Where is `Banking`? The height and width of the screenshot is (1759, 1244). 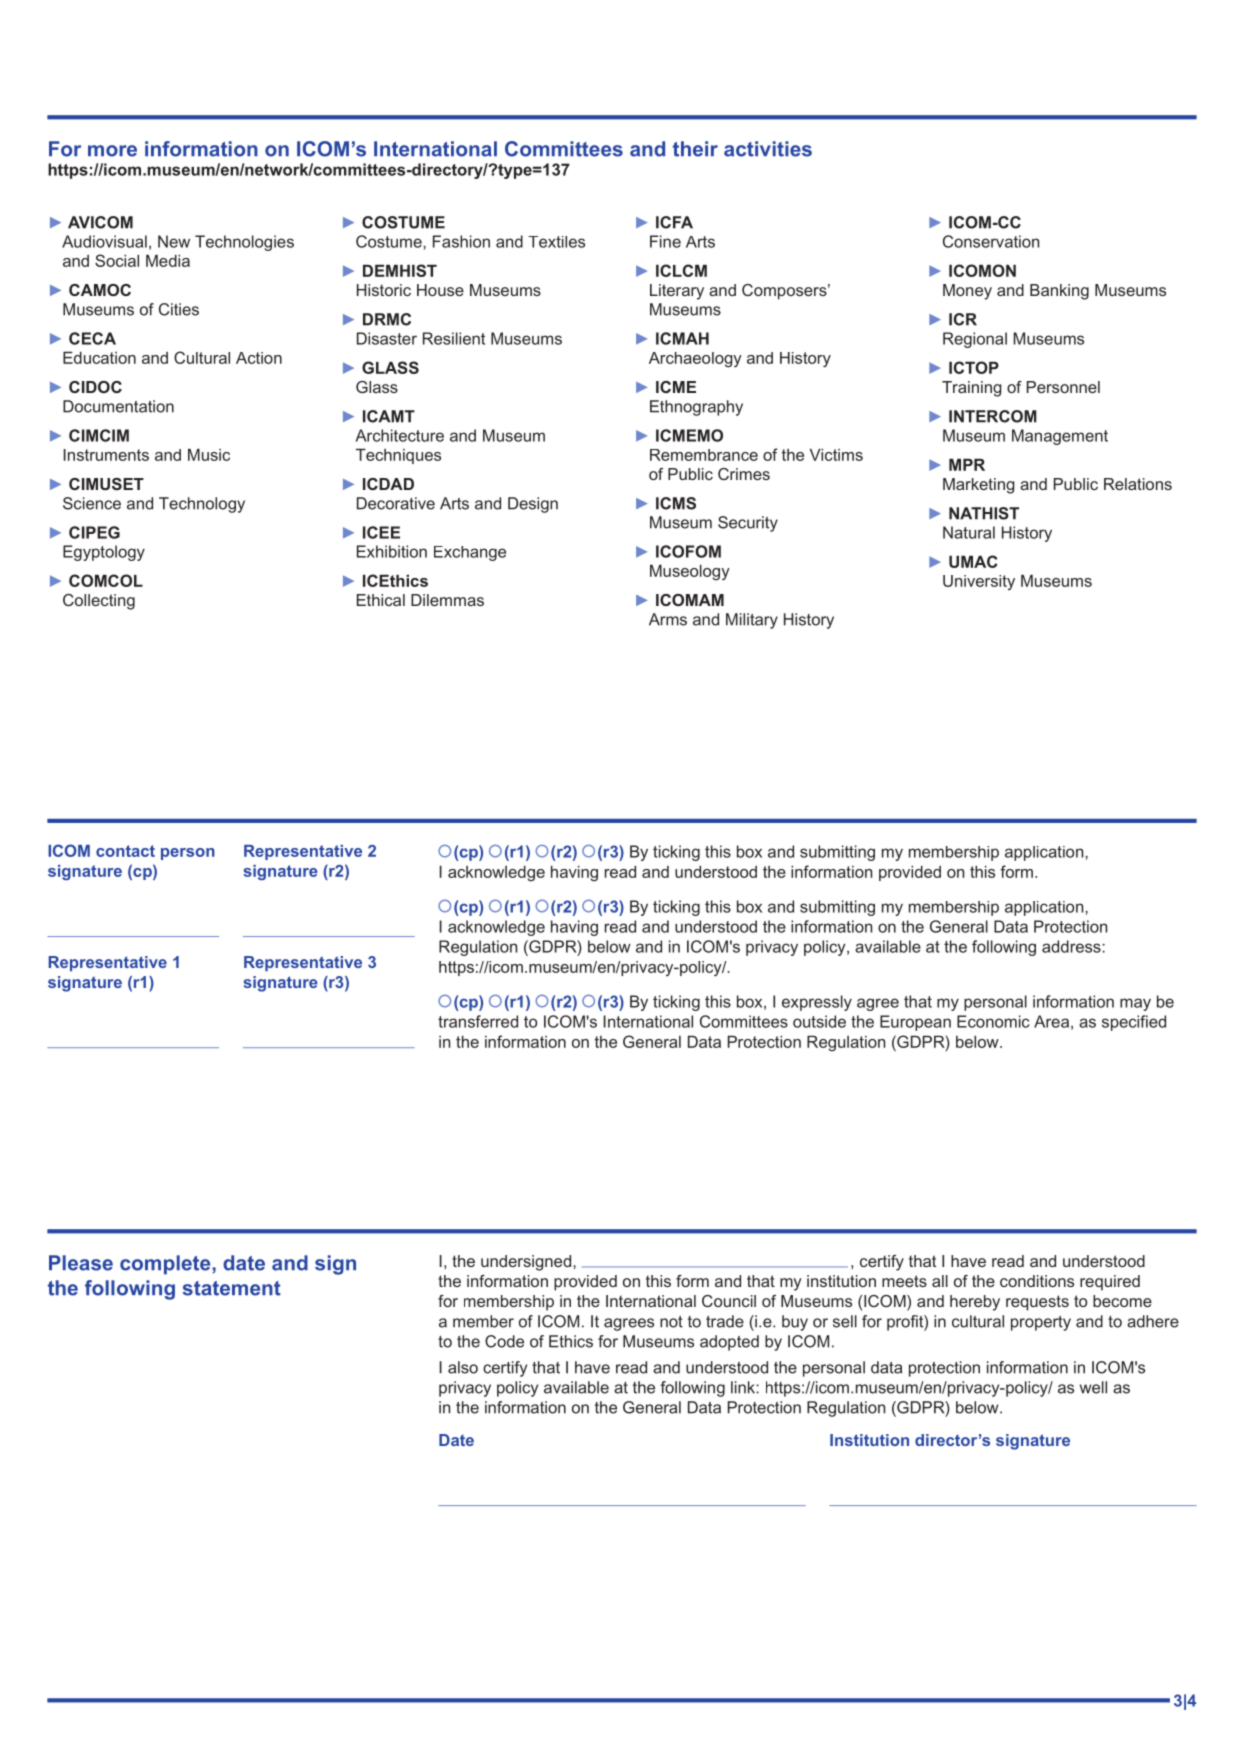 Banking is located at coordinates (1059, 292).
